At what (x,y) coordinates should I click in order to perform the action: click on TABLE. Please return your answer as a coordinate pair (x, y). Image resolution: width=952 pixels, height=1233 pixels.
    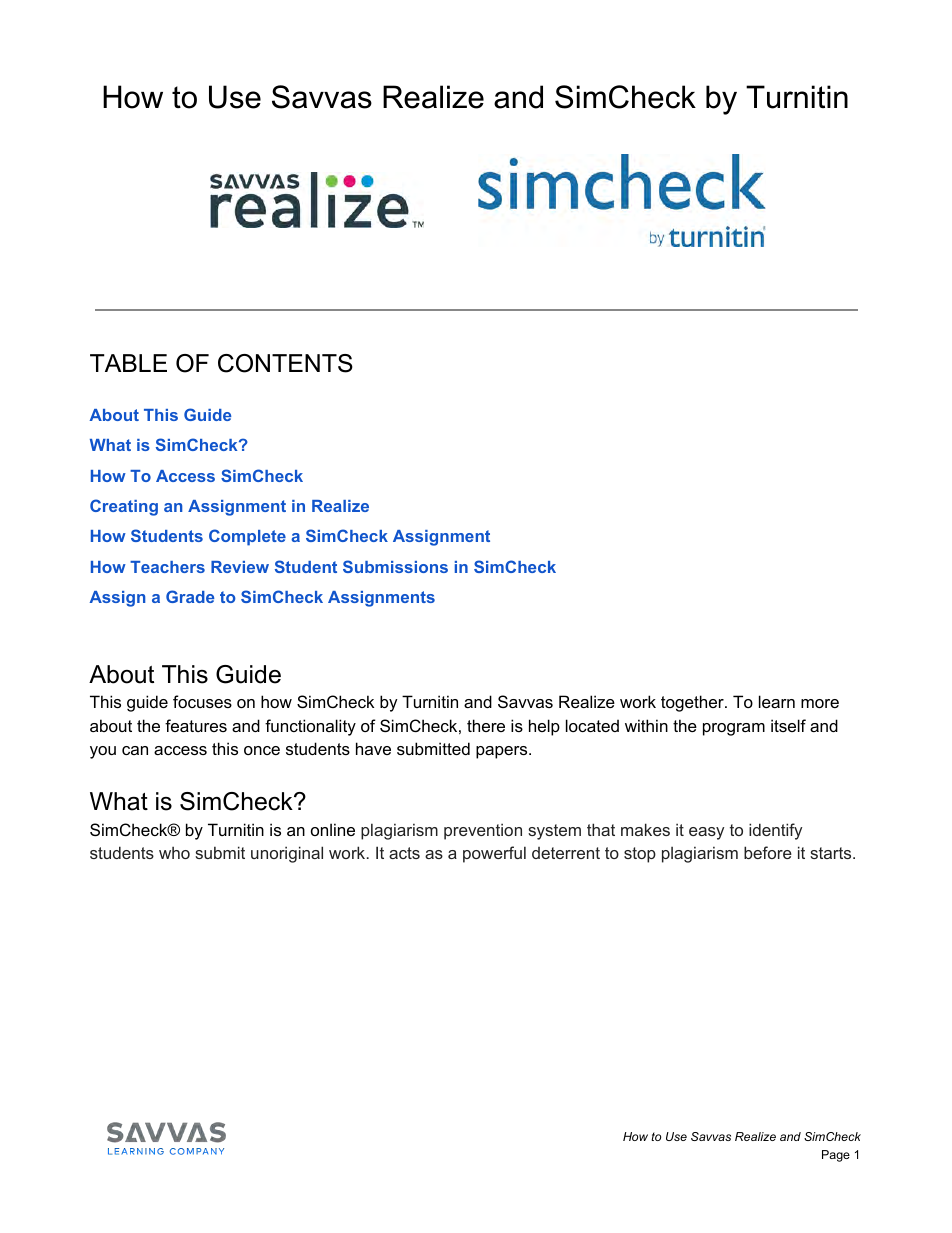
    Looking at the image, I should click on (128, 363).
